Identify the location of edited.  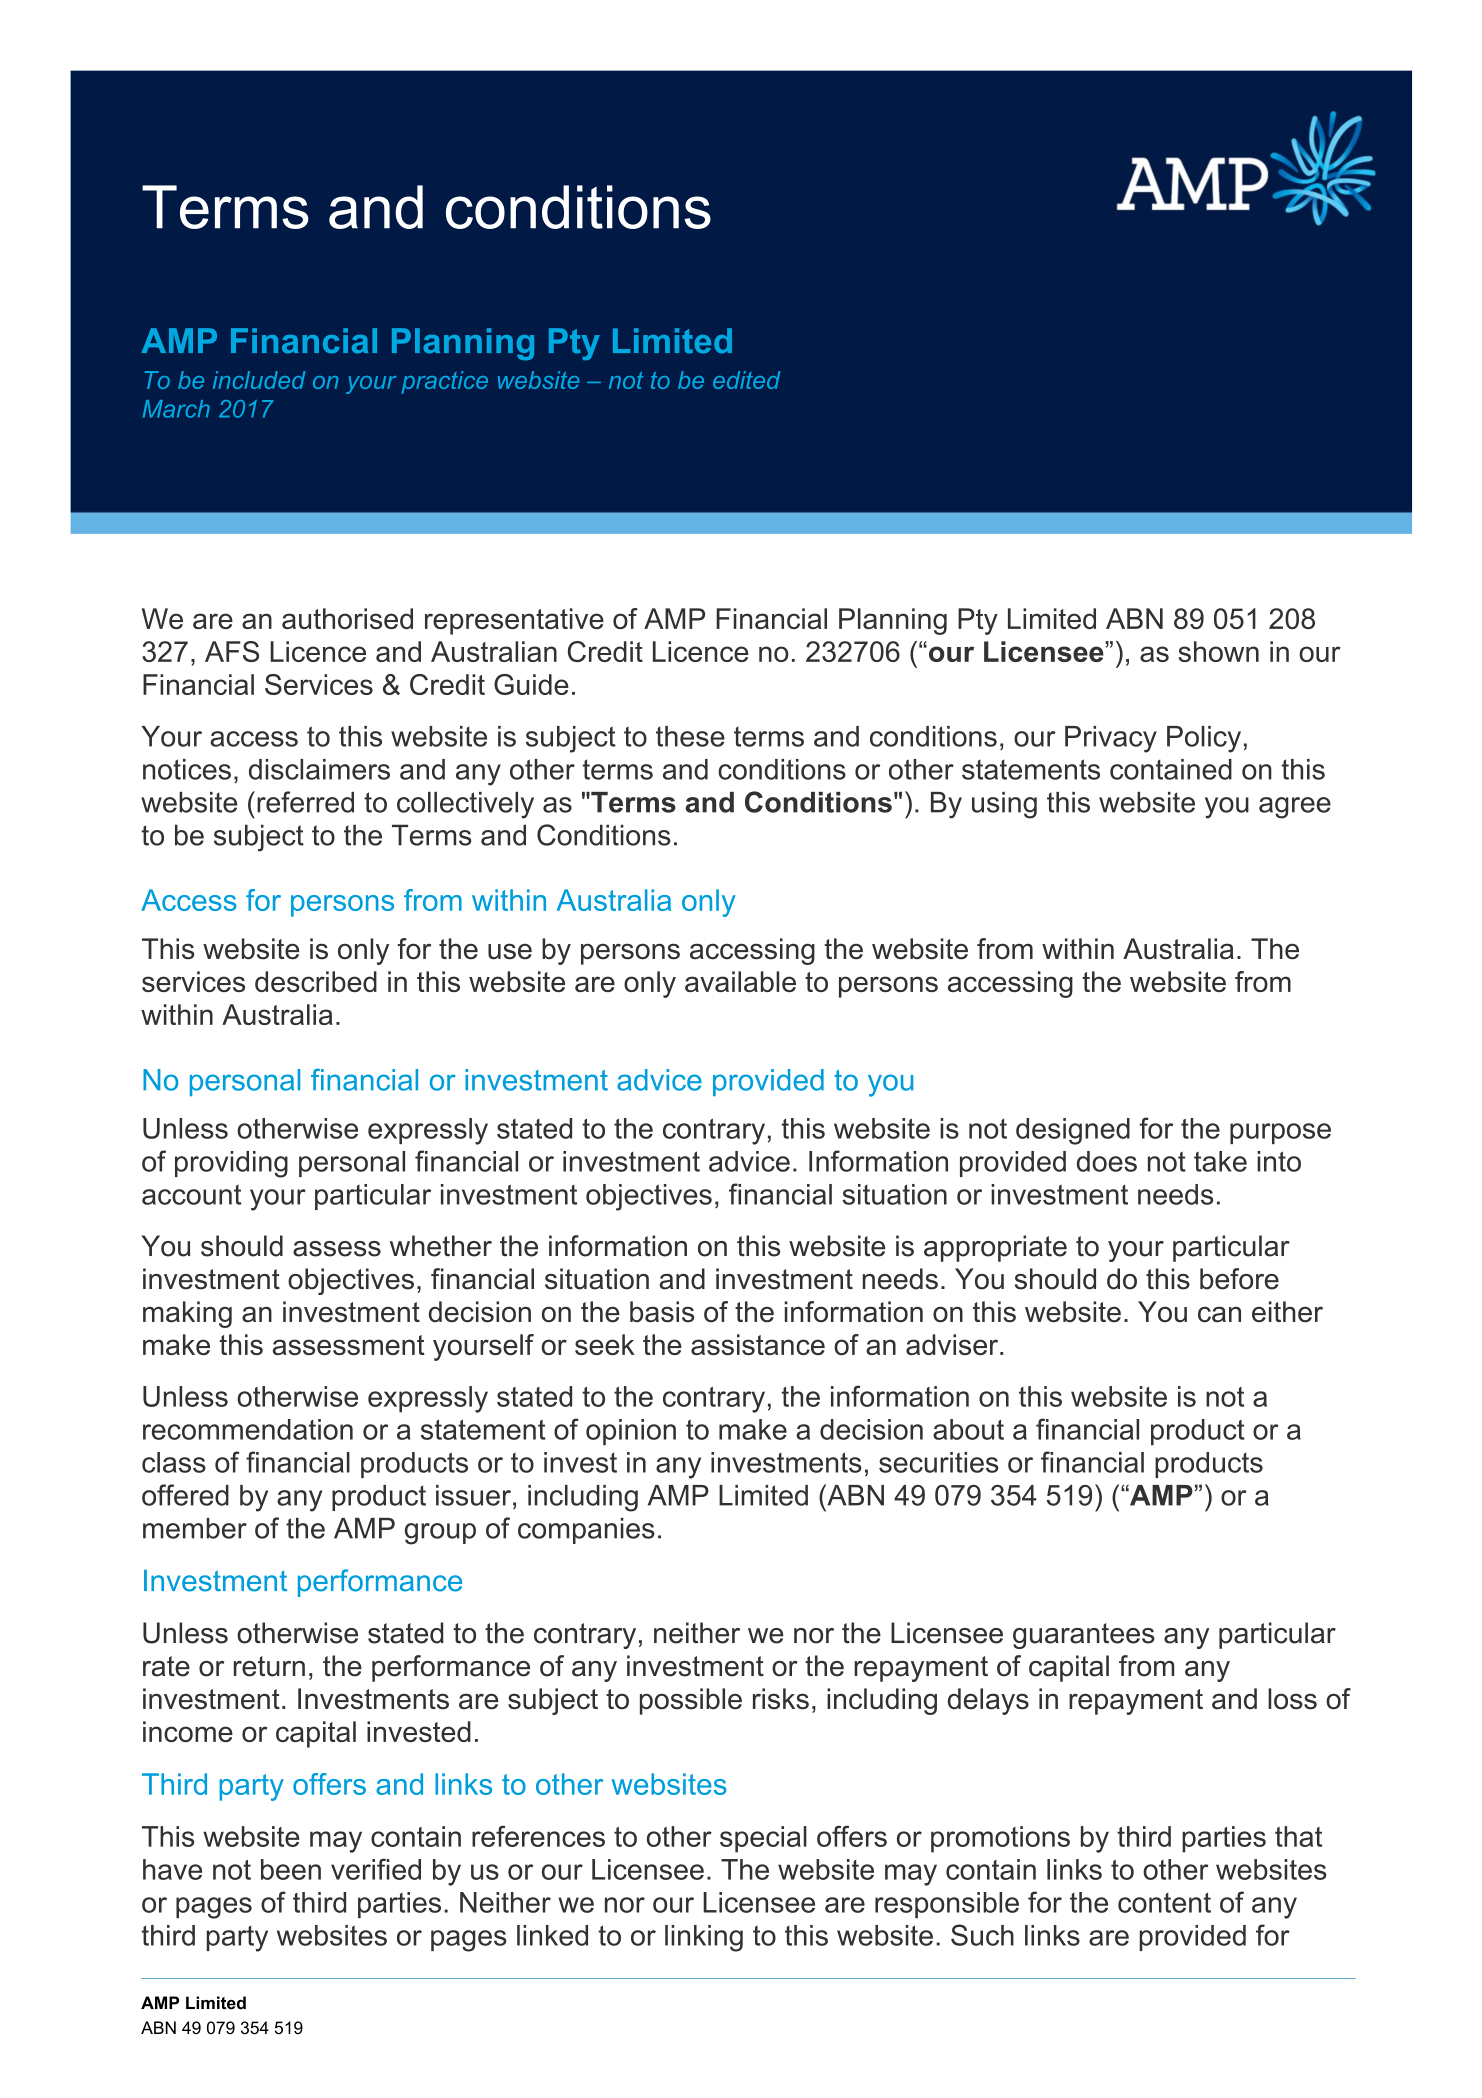
(746, 380).
